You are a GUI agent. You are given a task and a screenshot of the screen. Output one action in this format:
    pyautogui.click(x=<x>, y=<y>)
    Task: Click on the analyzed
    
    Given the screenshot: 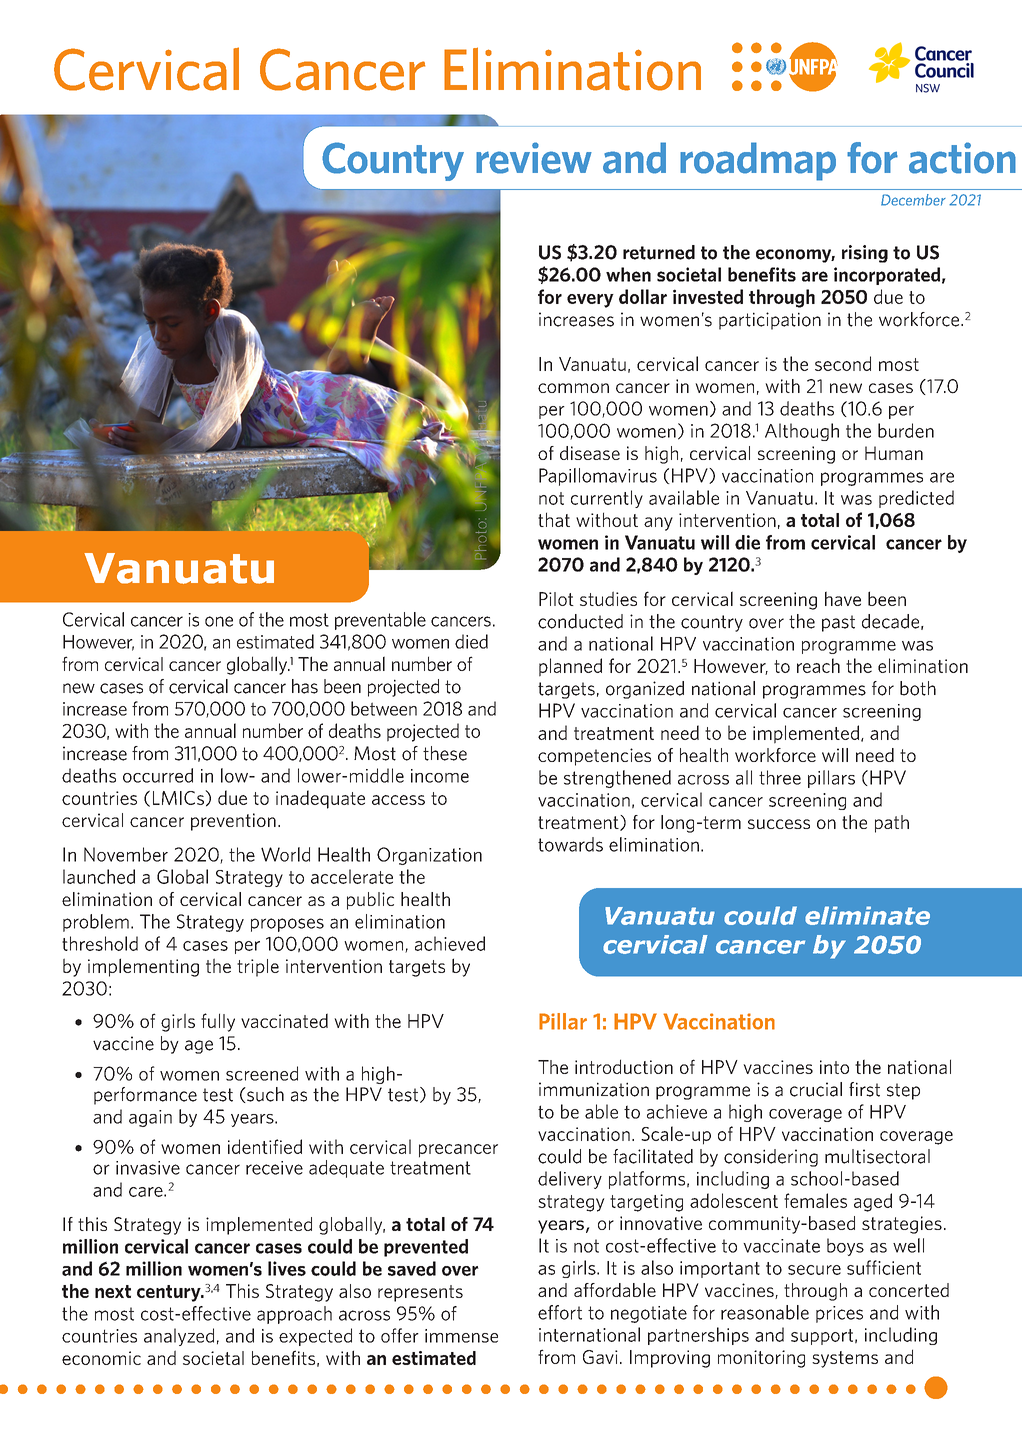 What is the action you would take?
    pyautogui.click(x=179, y=1337)
